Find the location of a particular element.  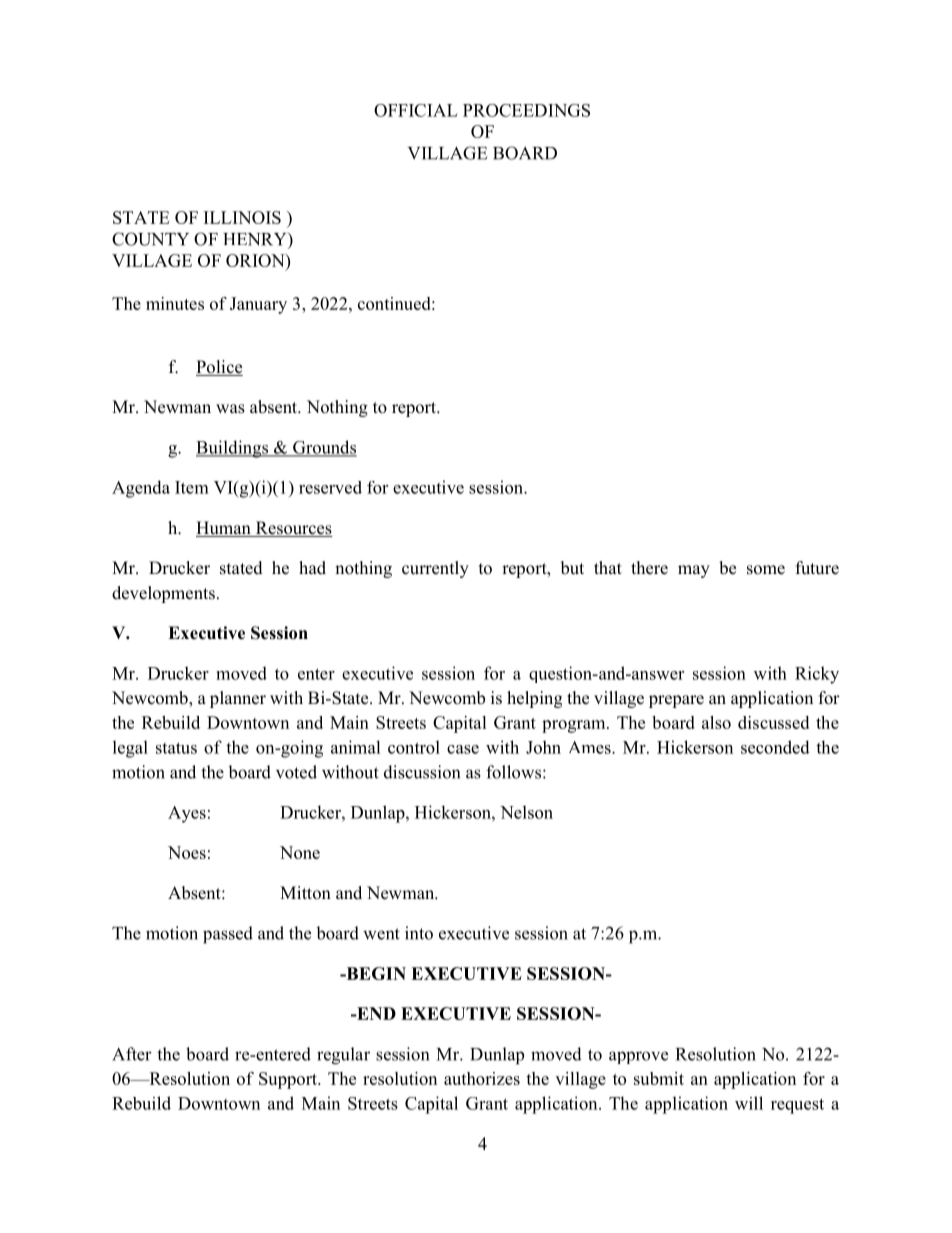

Grounds is located at coordinates (324, 448).
